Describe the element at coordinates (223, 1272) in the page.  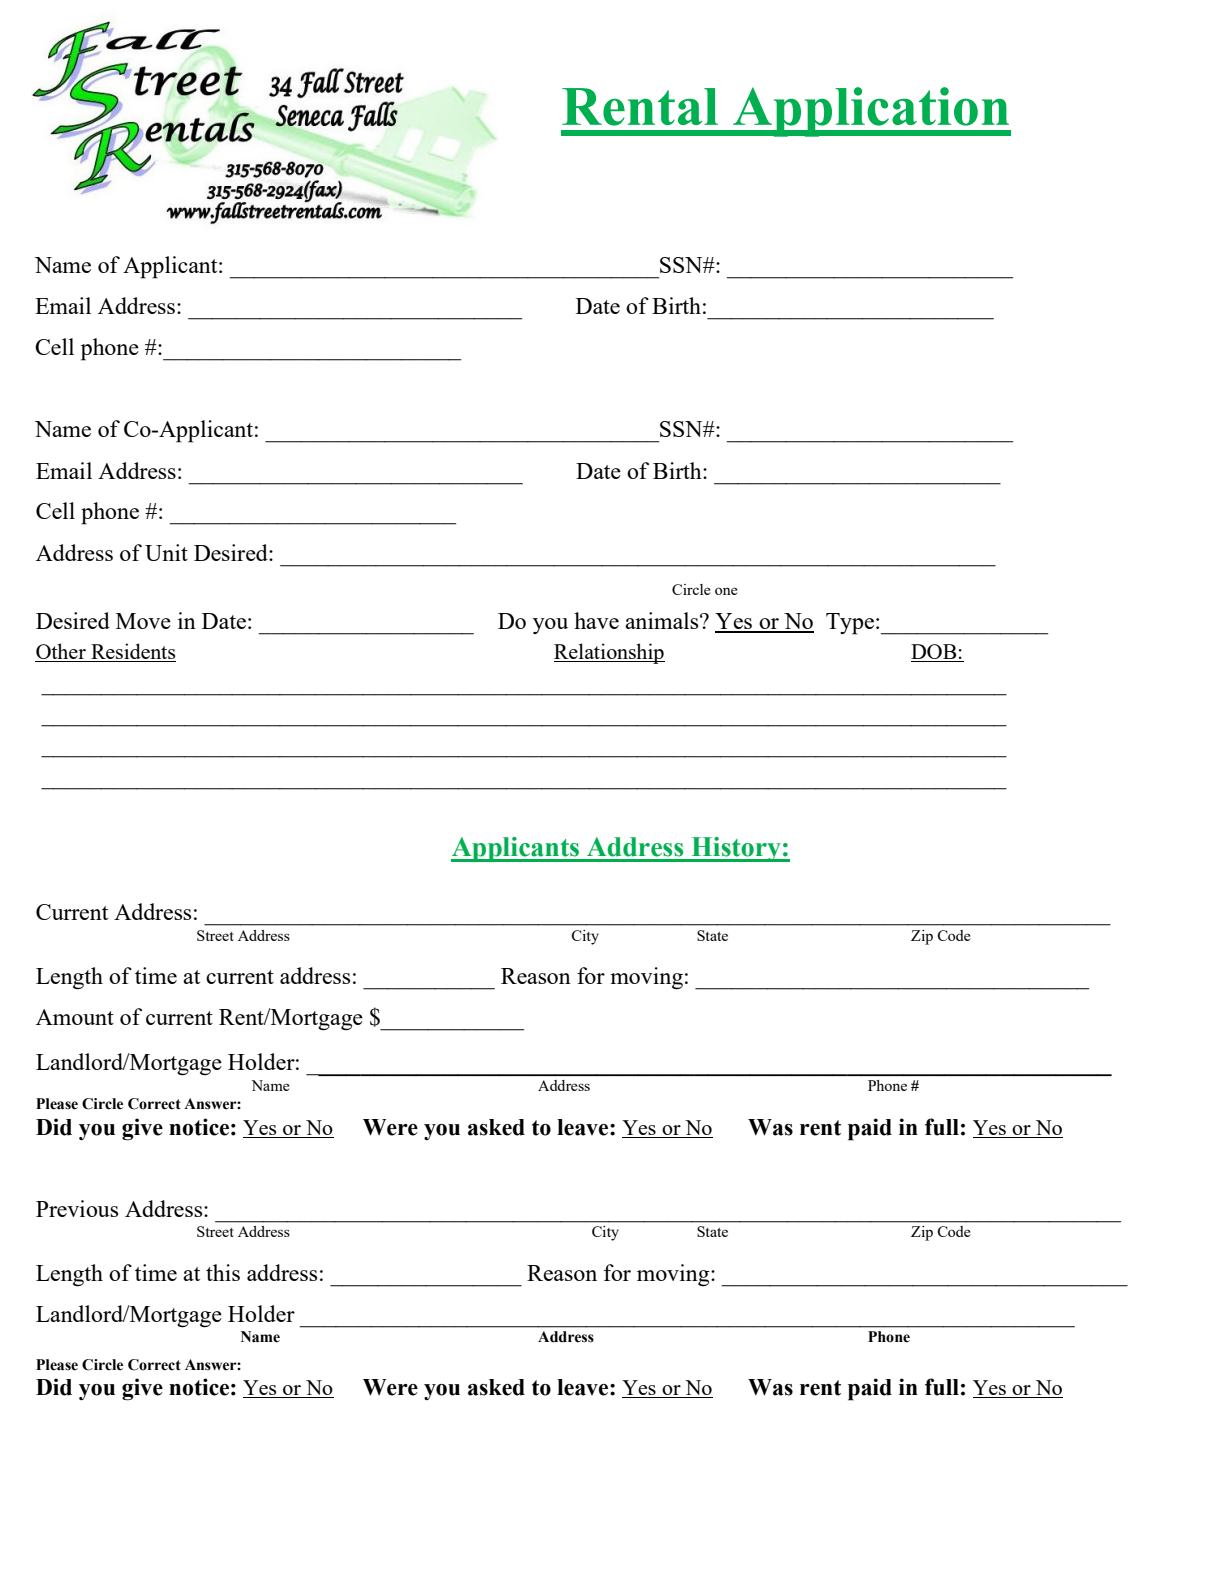
I see `this` at that location.
